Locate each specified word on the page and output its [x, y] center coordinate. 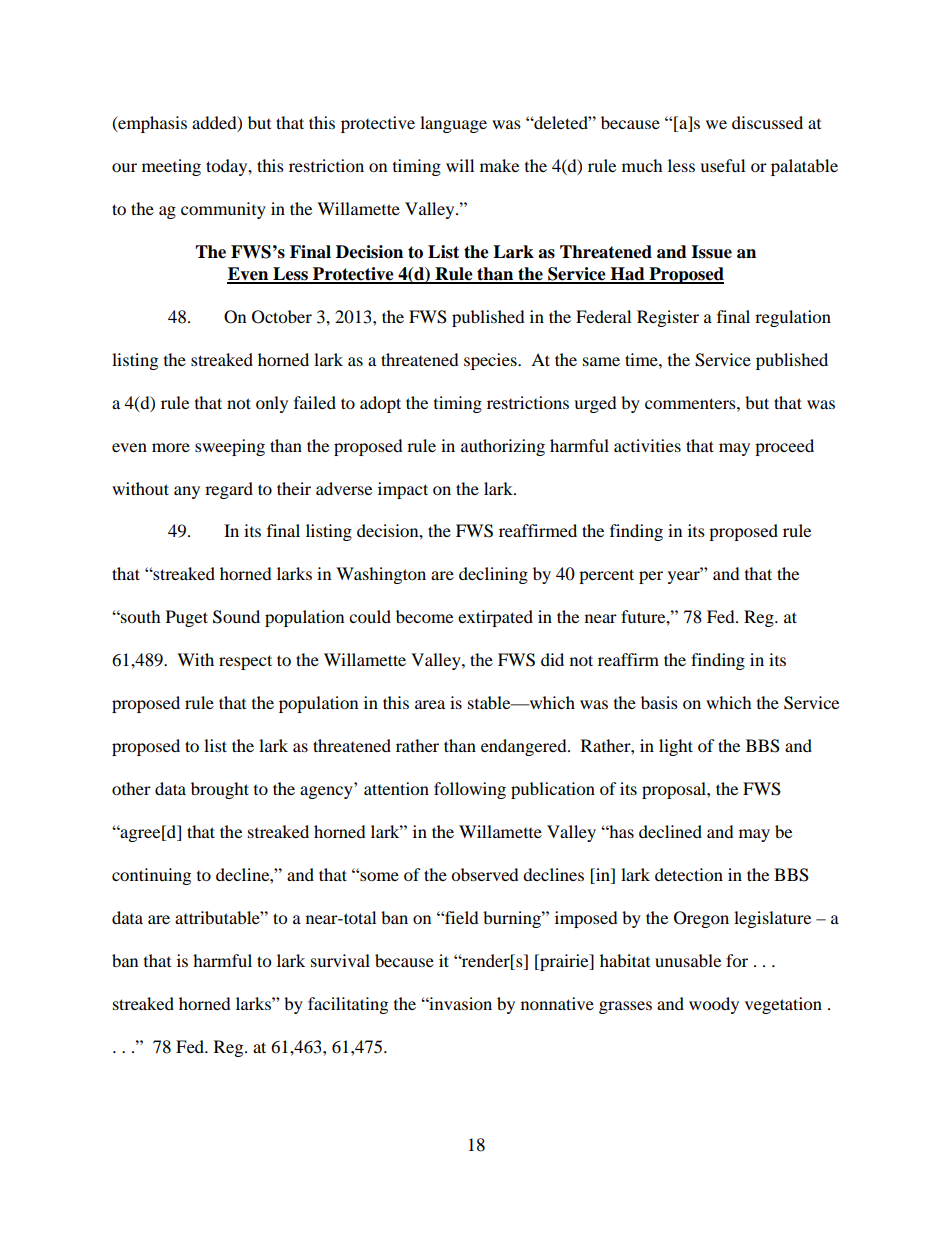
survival [340, 960]
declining [493, 575]
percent [606, 576]
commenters [691, 403]
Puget [187, 618]
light [676, 747]
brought [220, 790]
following [470, 790]
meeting [171, 167]
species [491, 361]
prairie [564, 962]
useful [722, 165]
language [453, 124]
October [282, 317]
